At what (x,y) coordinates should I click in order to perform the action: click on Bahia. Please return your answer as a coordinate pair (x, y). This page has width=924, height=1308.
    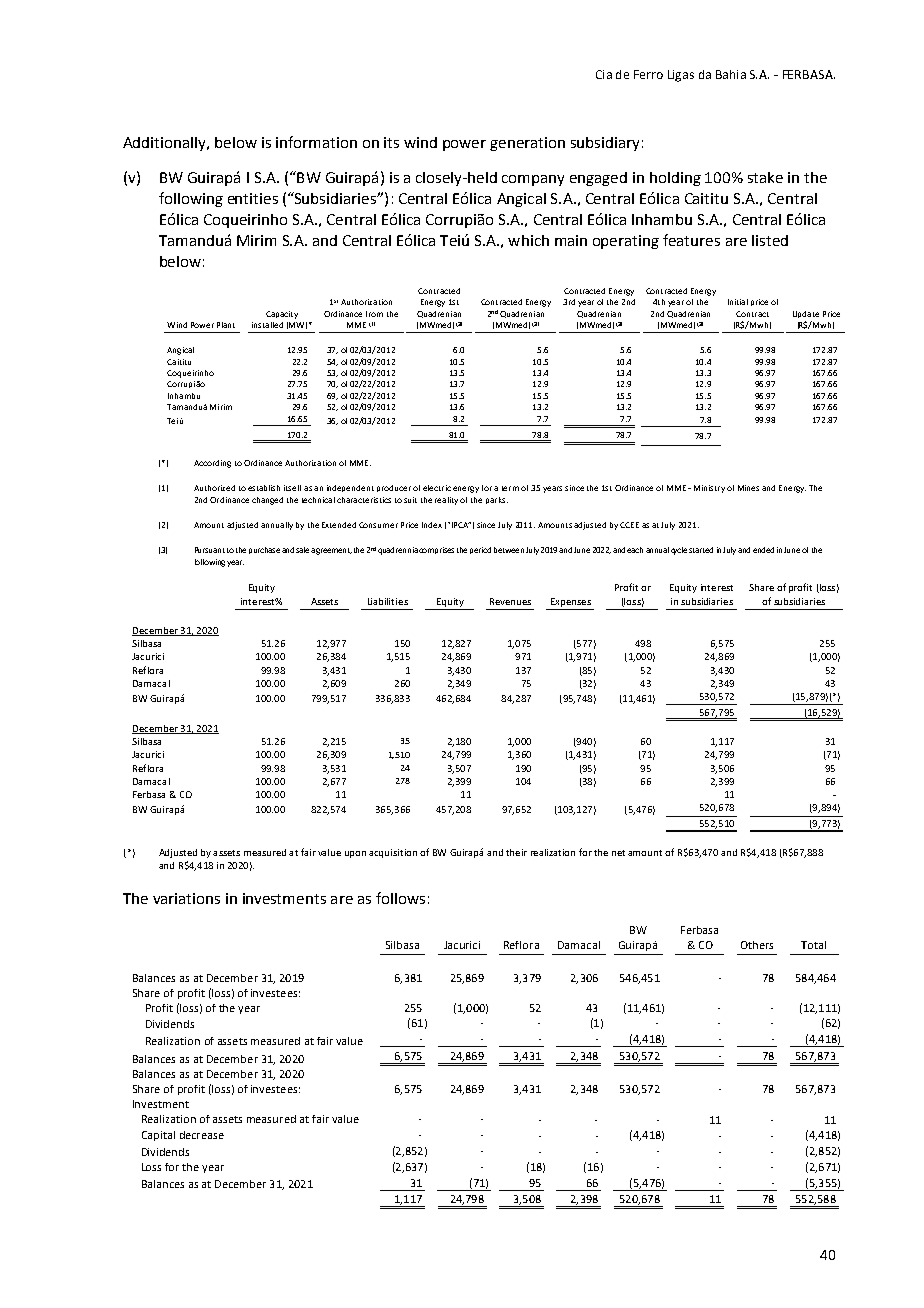
    Looking at the image, I should click on (731, 74).
